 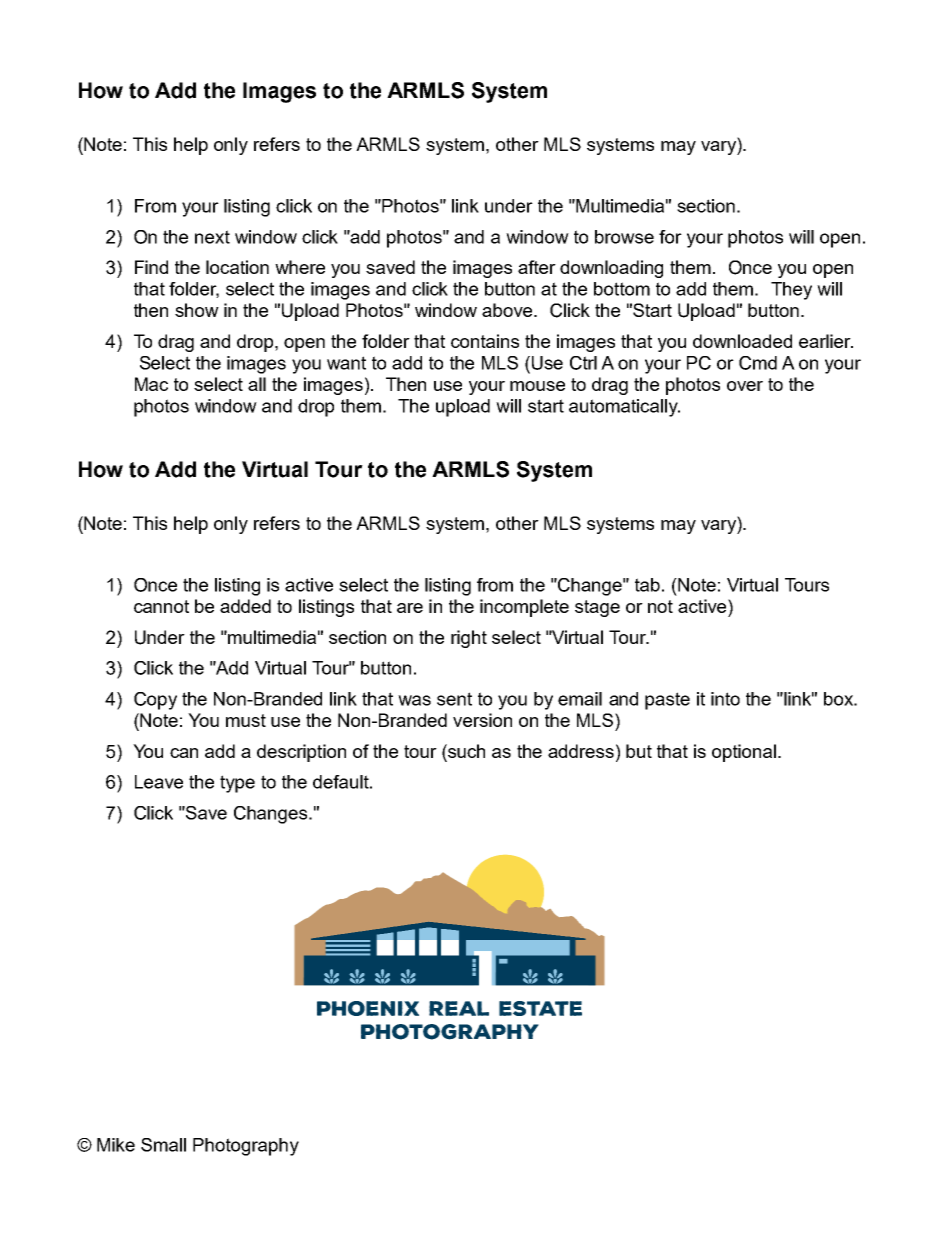 I want to click on mouse, so click(x=537, y=386).
